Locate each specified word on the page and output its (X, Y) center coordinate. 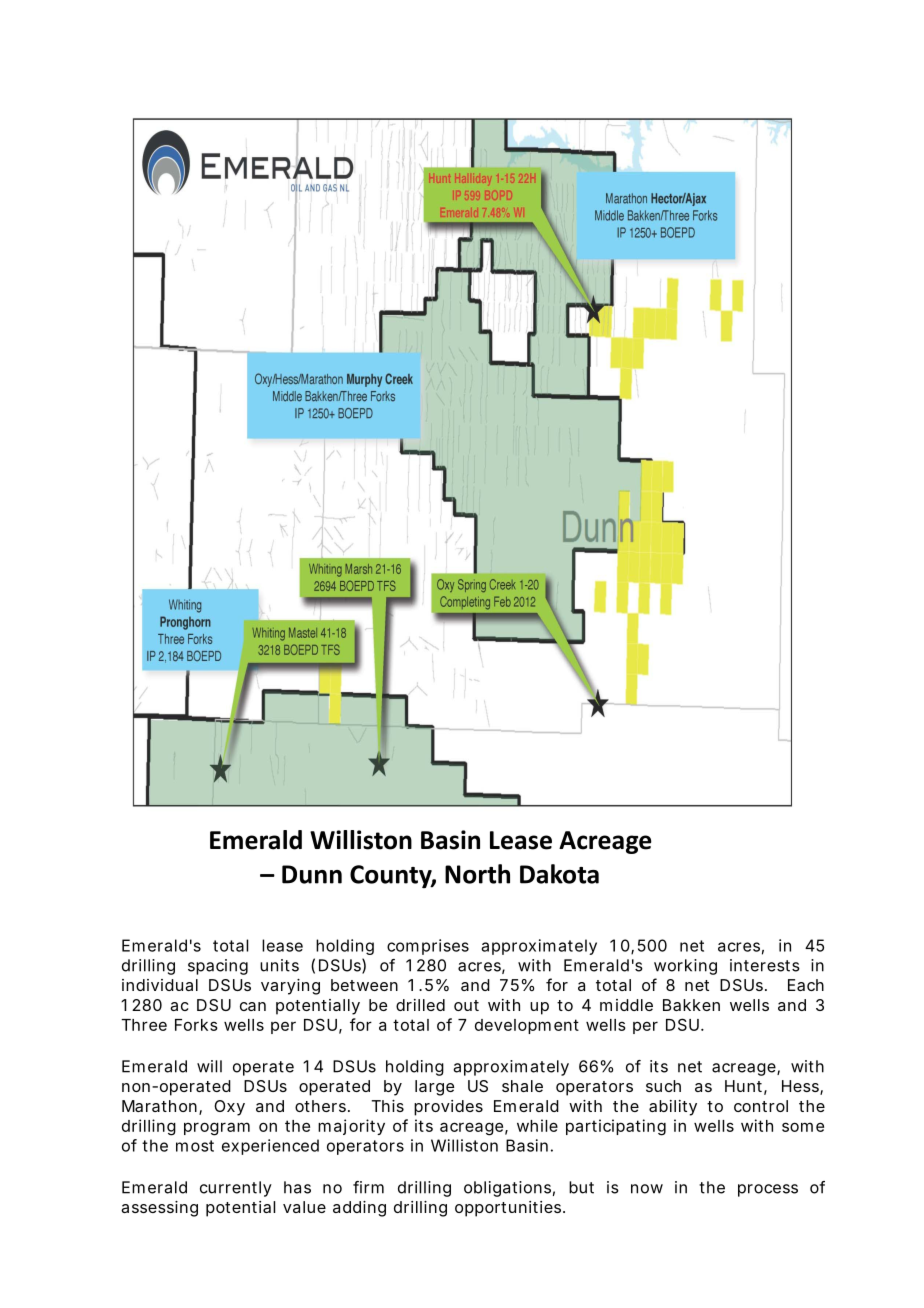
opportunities (510, 1209)
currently (236, 1189)
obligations (509, 1189)
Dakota (559, 874)
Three (144, 1025)
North (477, 874)
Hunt (746, 1087)
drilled (420, 1005)
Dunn (312, 874)
